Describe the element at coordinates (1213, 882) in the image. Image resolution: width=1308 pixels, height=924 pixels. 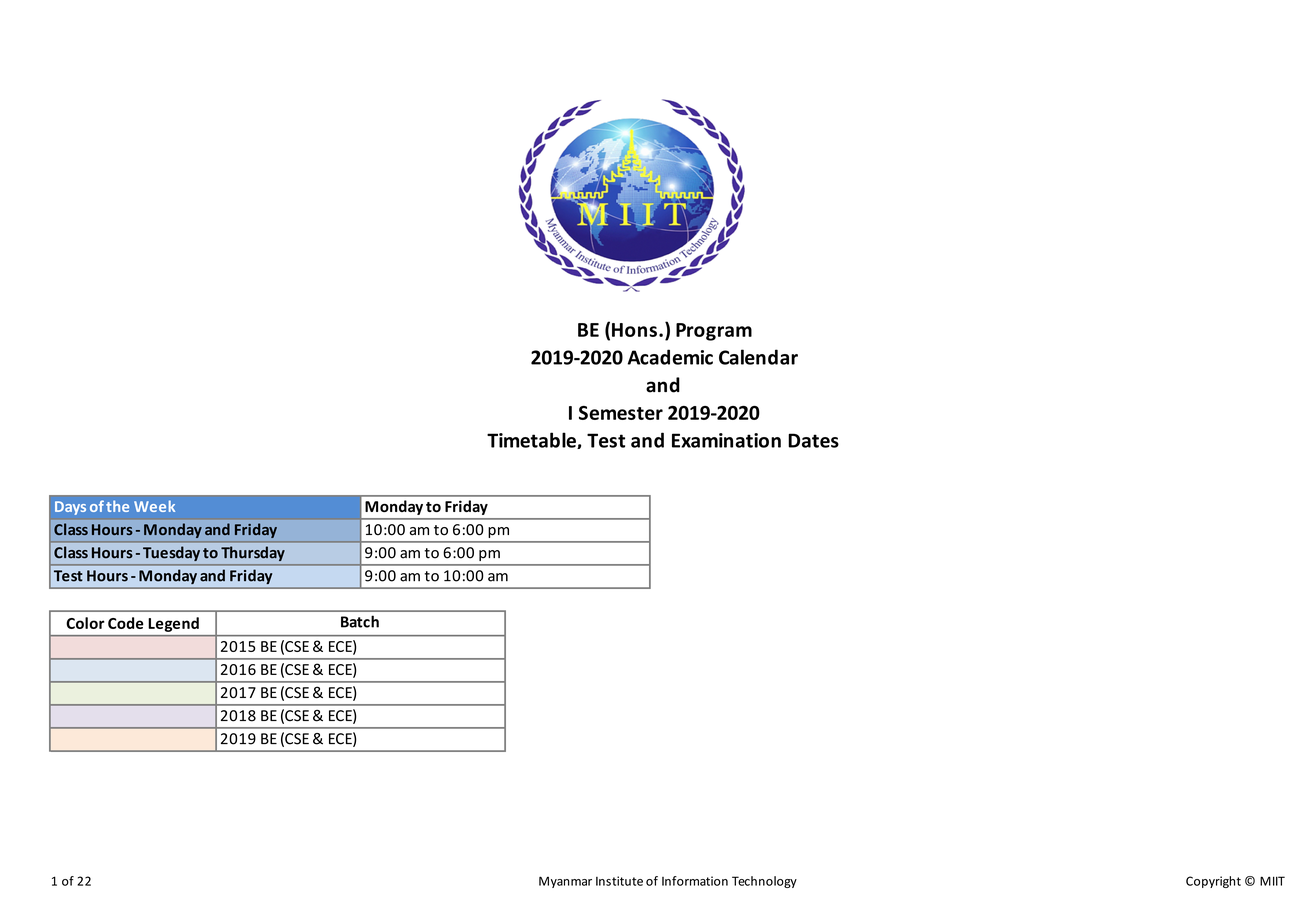
I see `Copyright` at that location.
